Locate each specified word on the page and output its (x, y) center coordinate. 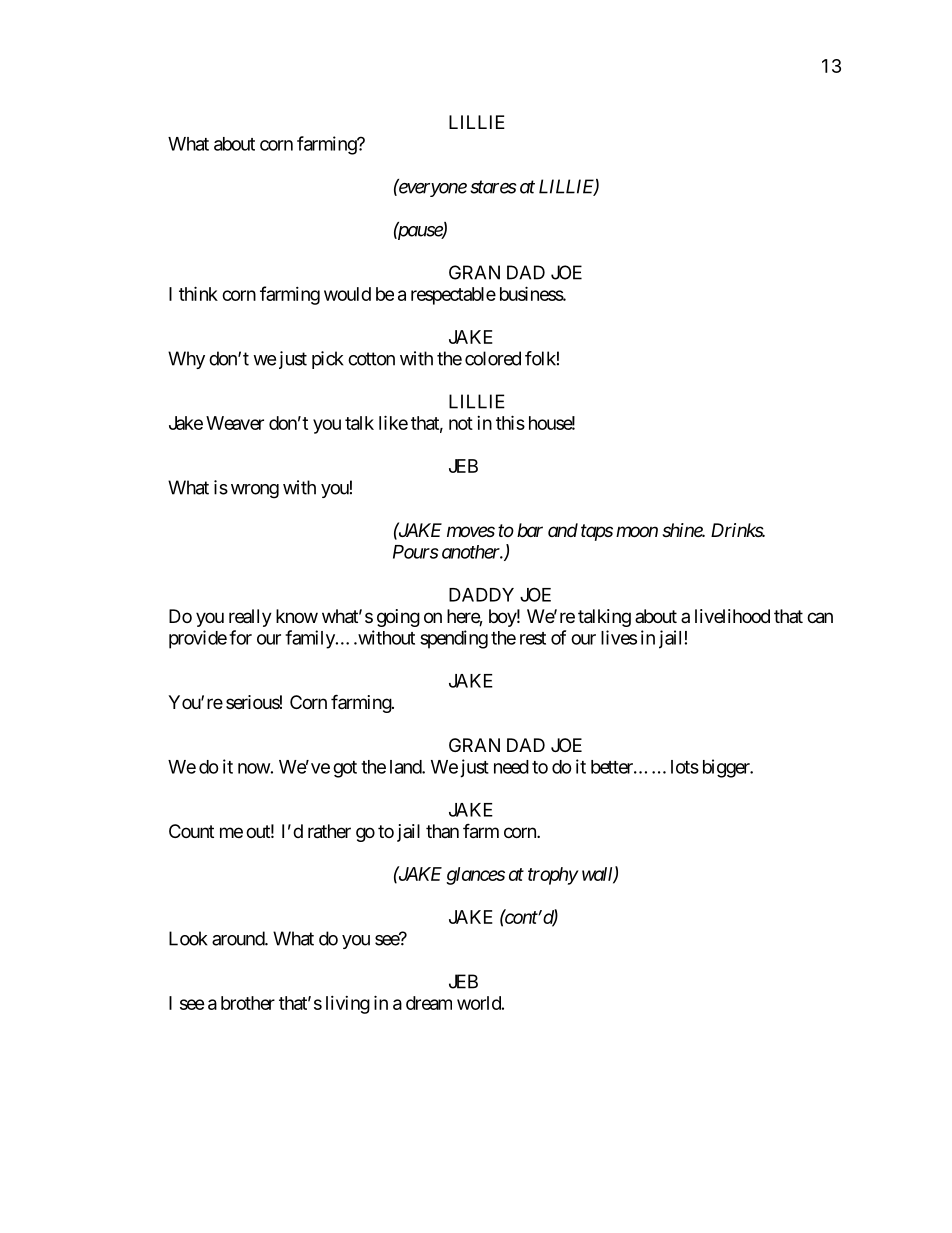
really (250, 618)
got (345, 769)
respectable (453, 296)
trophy (553, 876)
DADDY (481, 595)
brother (248, 1003)
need (511, 767)
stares (493, 187)
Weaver (235, 423)
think (198, 293)
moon (637, 531)
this (510, 422)
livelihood (732, 616)
